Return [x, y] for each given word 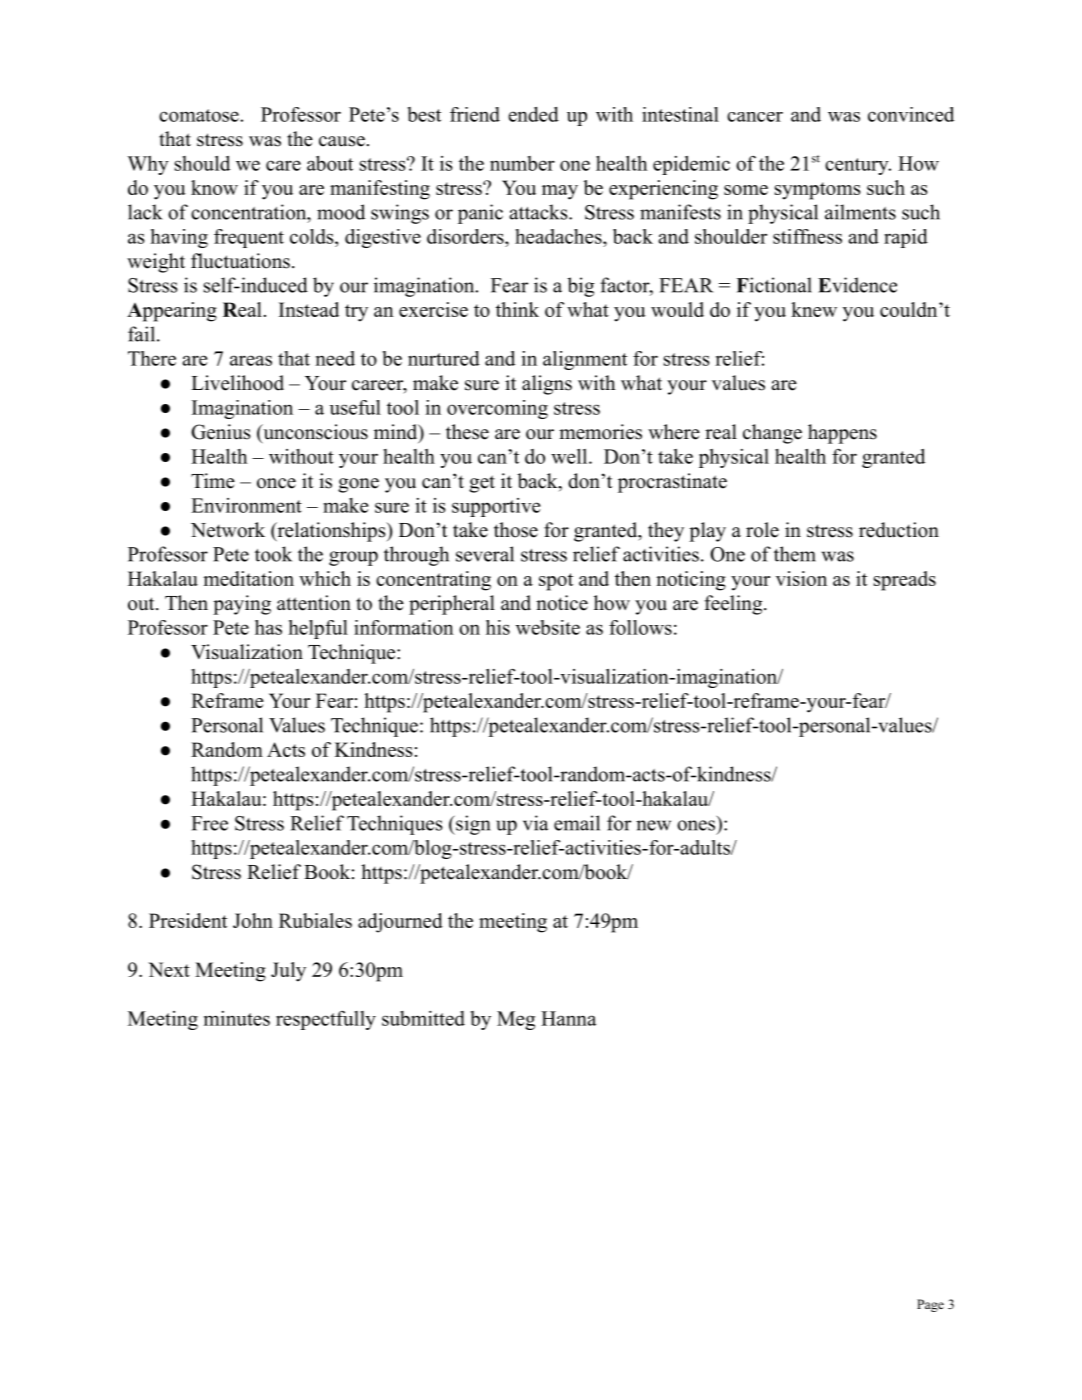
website [548, 627]
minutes [237, 1018]
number [522, 163]
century [858, 166]
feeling [733, 605]
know [214, 187]
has [268, 627]
